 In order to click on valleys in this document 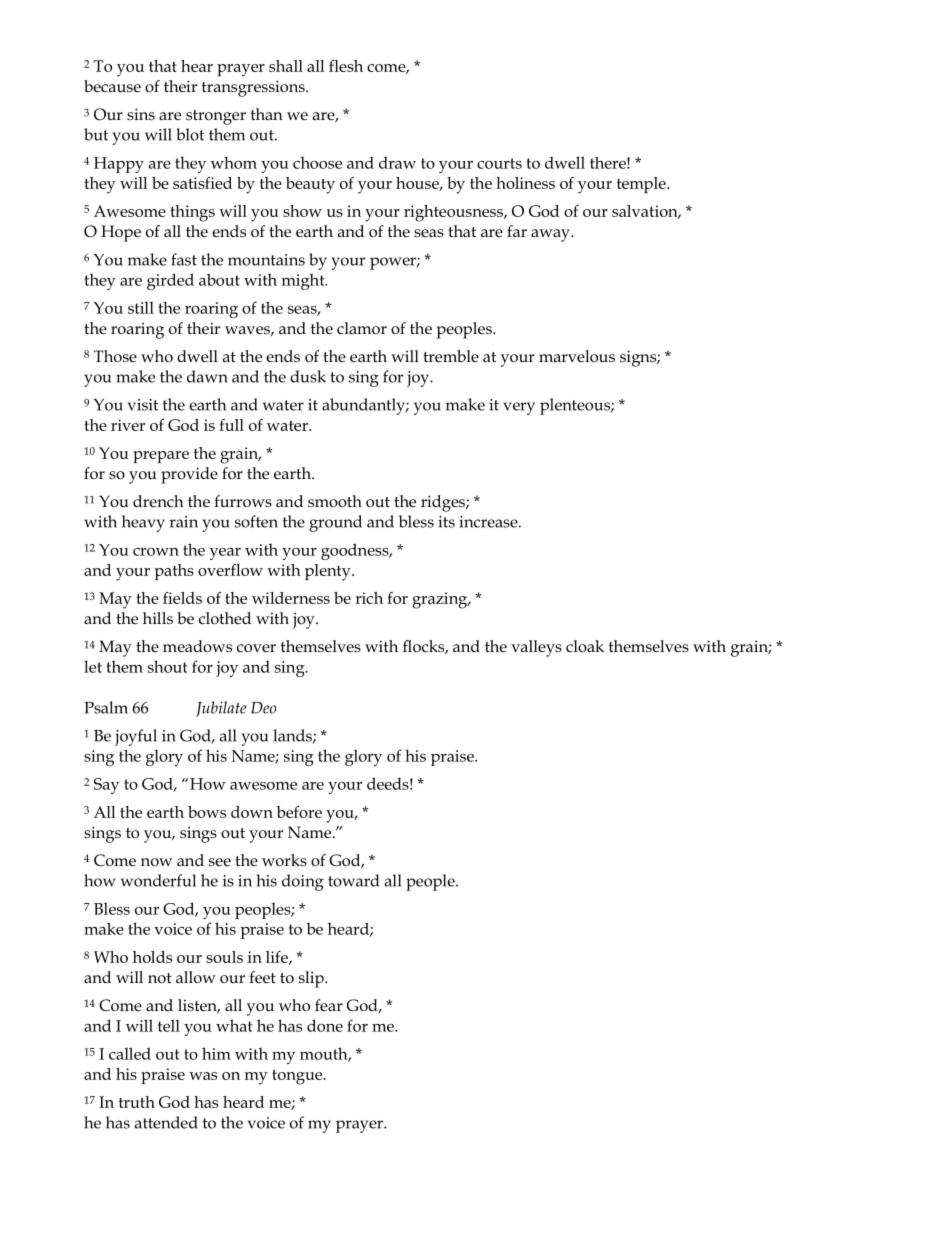, I will do `click(536, 648)`.
